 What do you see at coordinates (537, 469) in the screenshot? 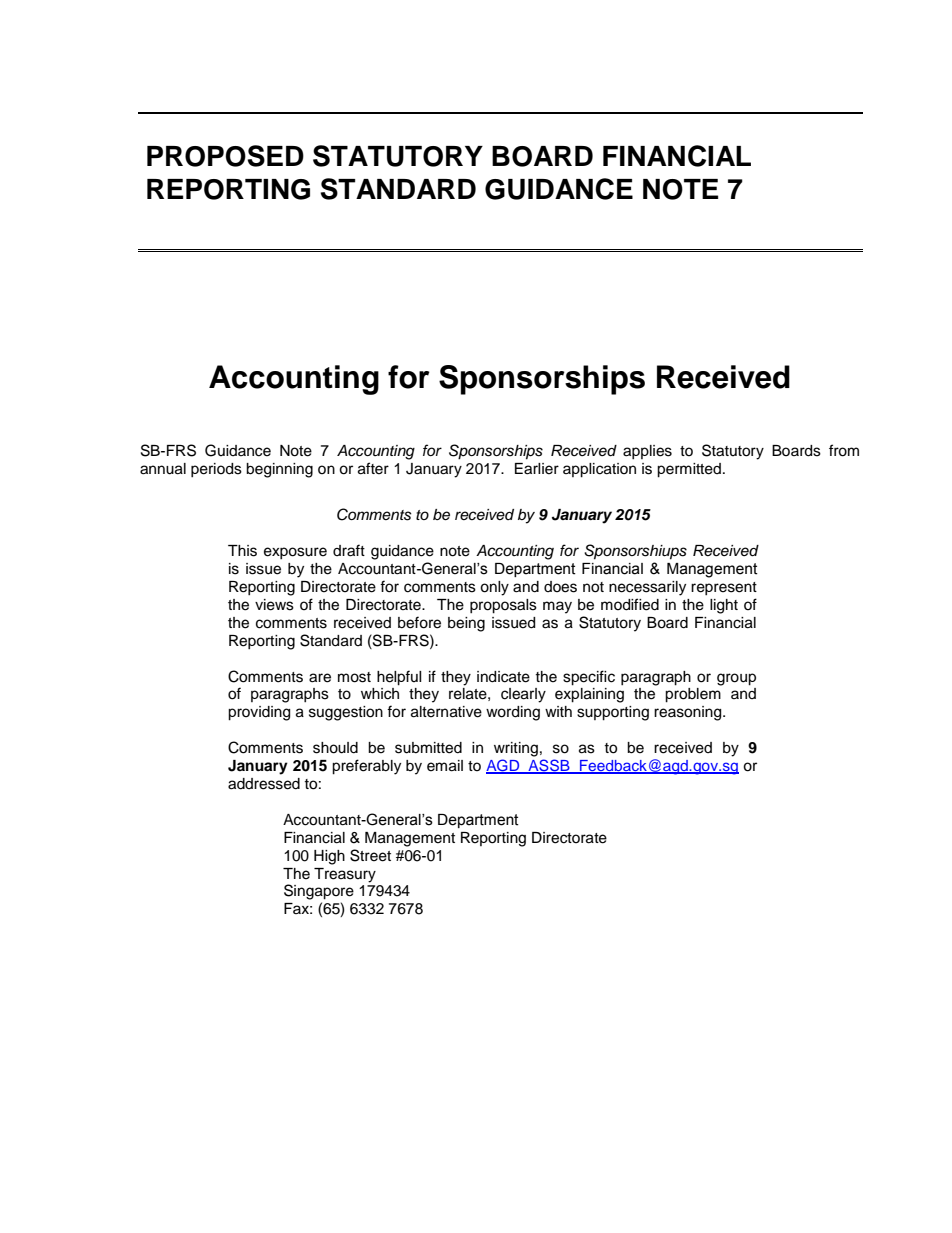
I see `Earlier` at bounding box center [537, 469].
